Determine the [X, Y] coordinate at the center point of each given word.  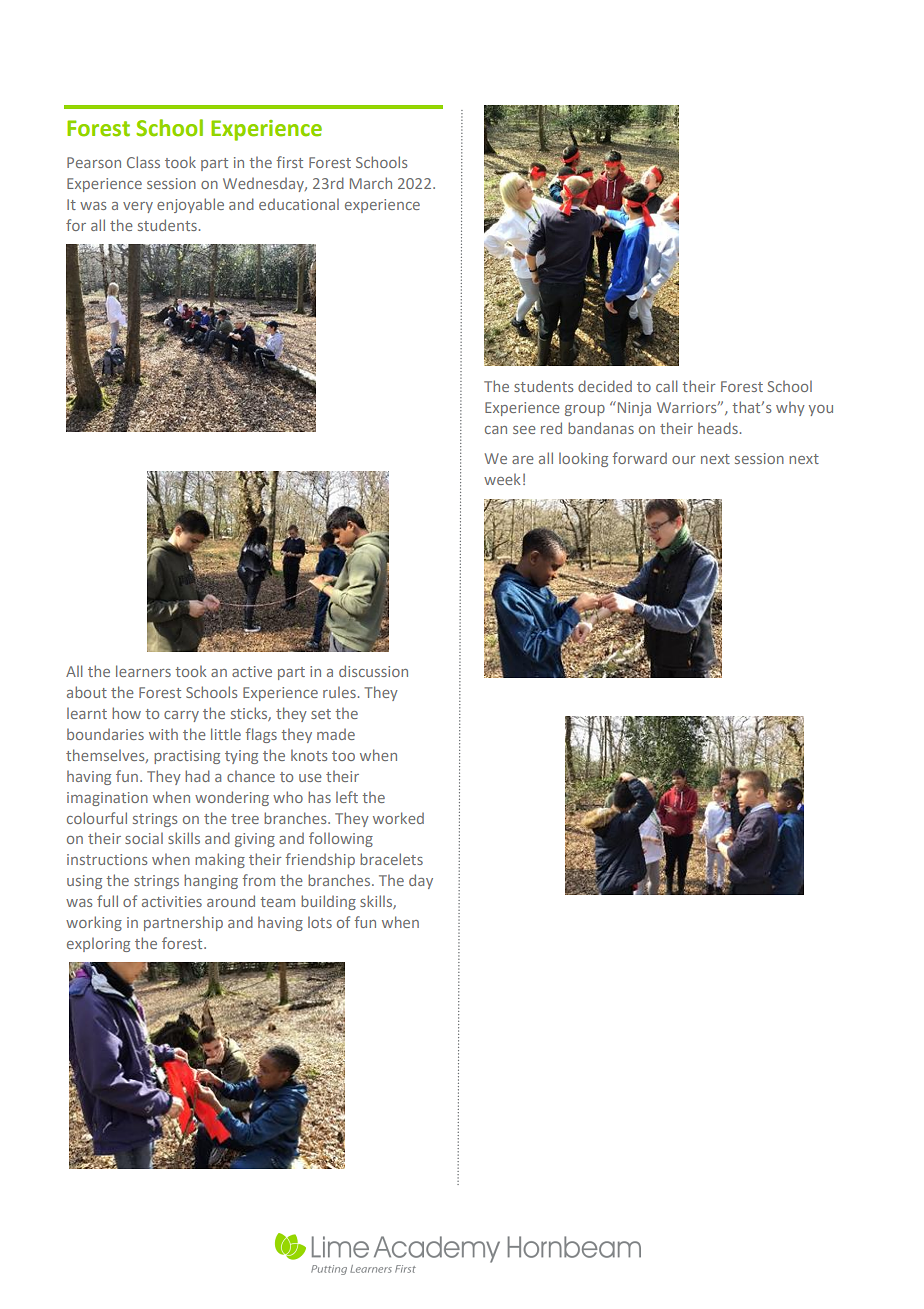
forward [640, 458]
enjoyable [190, 205]
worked [398, 818]
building [328, 902]
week [502, 479]
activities [172, 901]
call [666, 386]
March [371, 183]
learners [143, 671]
